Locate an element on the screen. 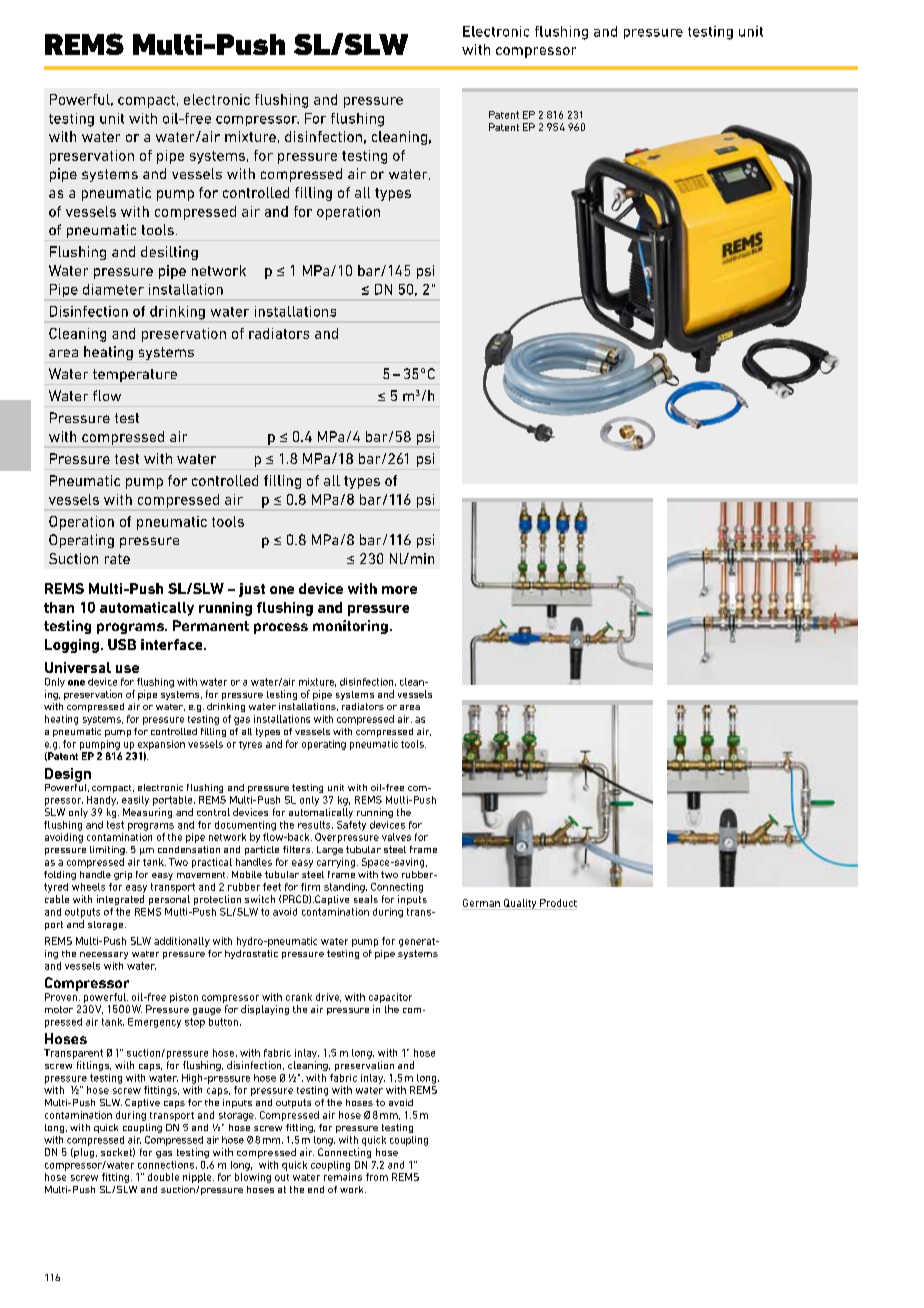 This screenshot has width=924, height=1308. tyres is located at coordinates (250, 745).
